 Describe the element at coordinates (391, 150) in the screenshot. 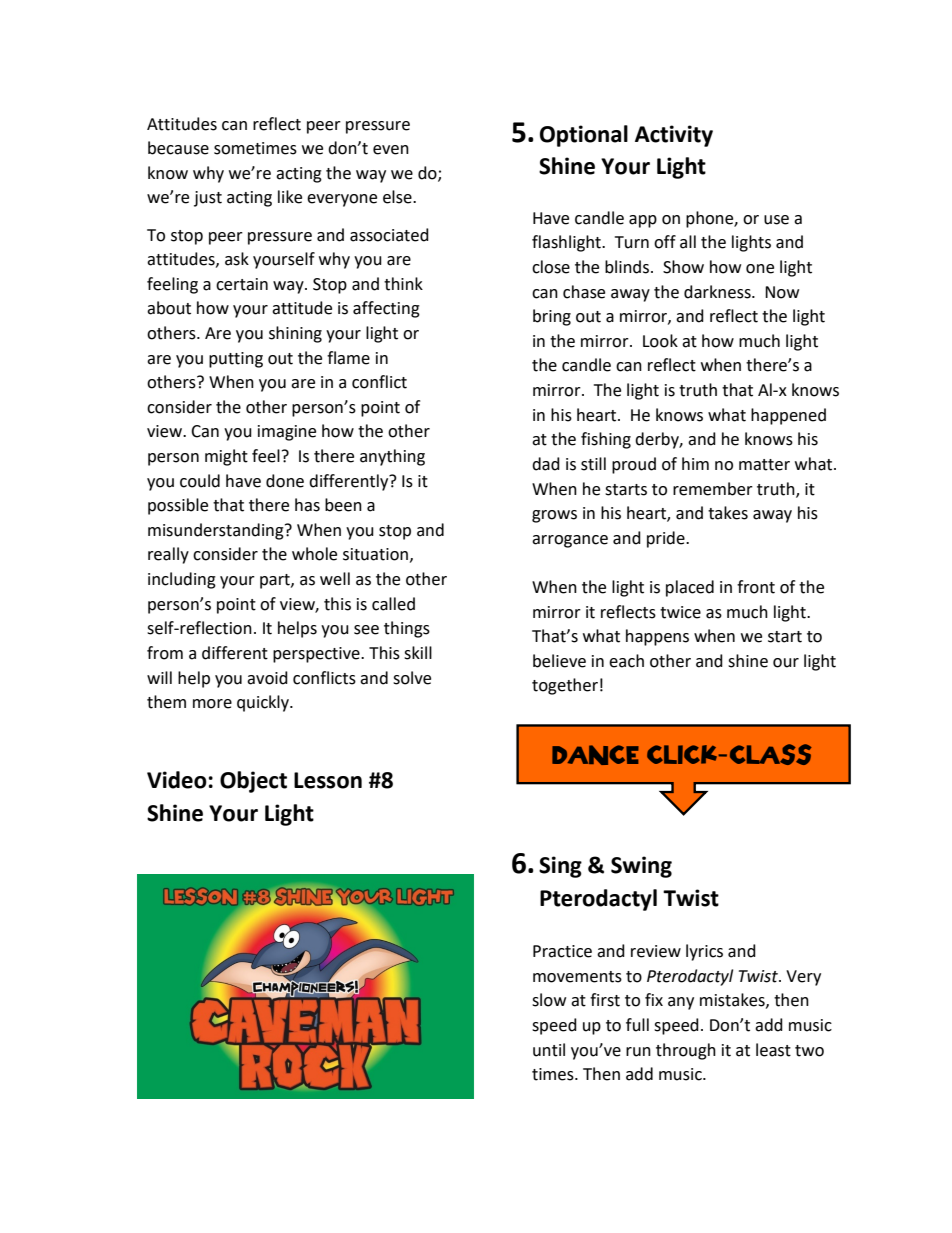

I see `even` at that location.
